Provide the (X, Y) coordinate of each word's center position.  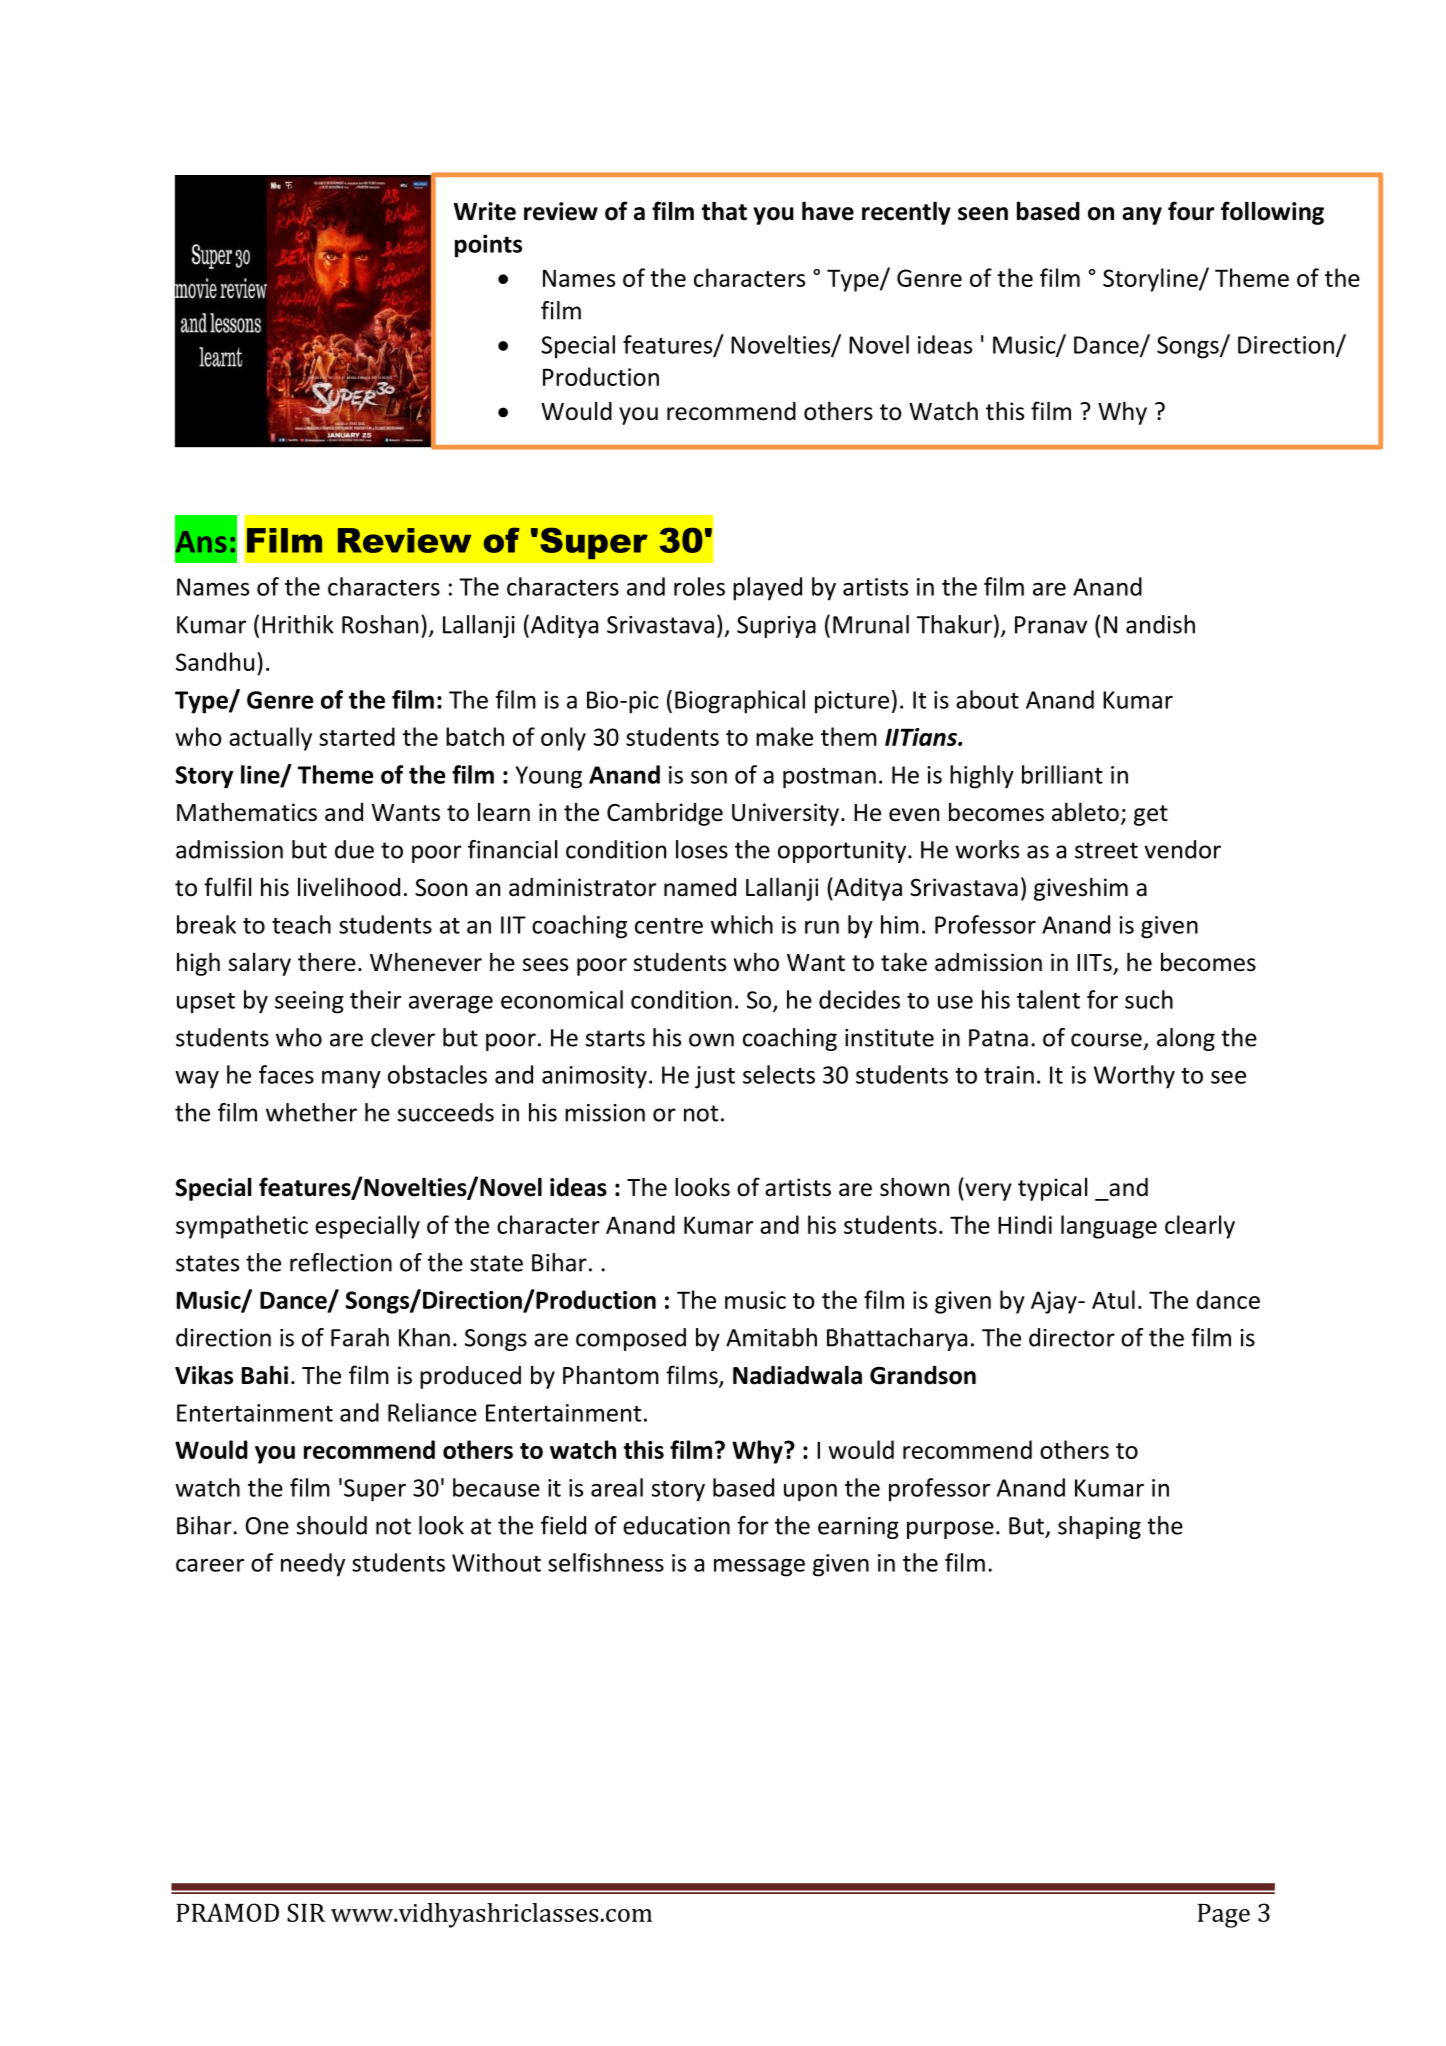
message (759, 1568)
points (488, 246)
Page (1224, 1916)
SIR (306, 1912)
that (724, 211)
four (1191, 211)
